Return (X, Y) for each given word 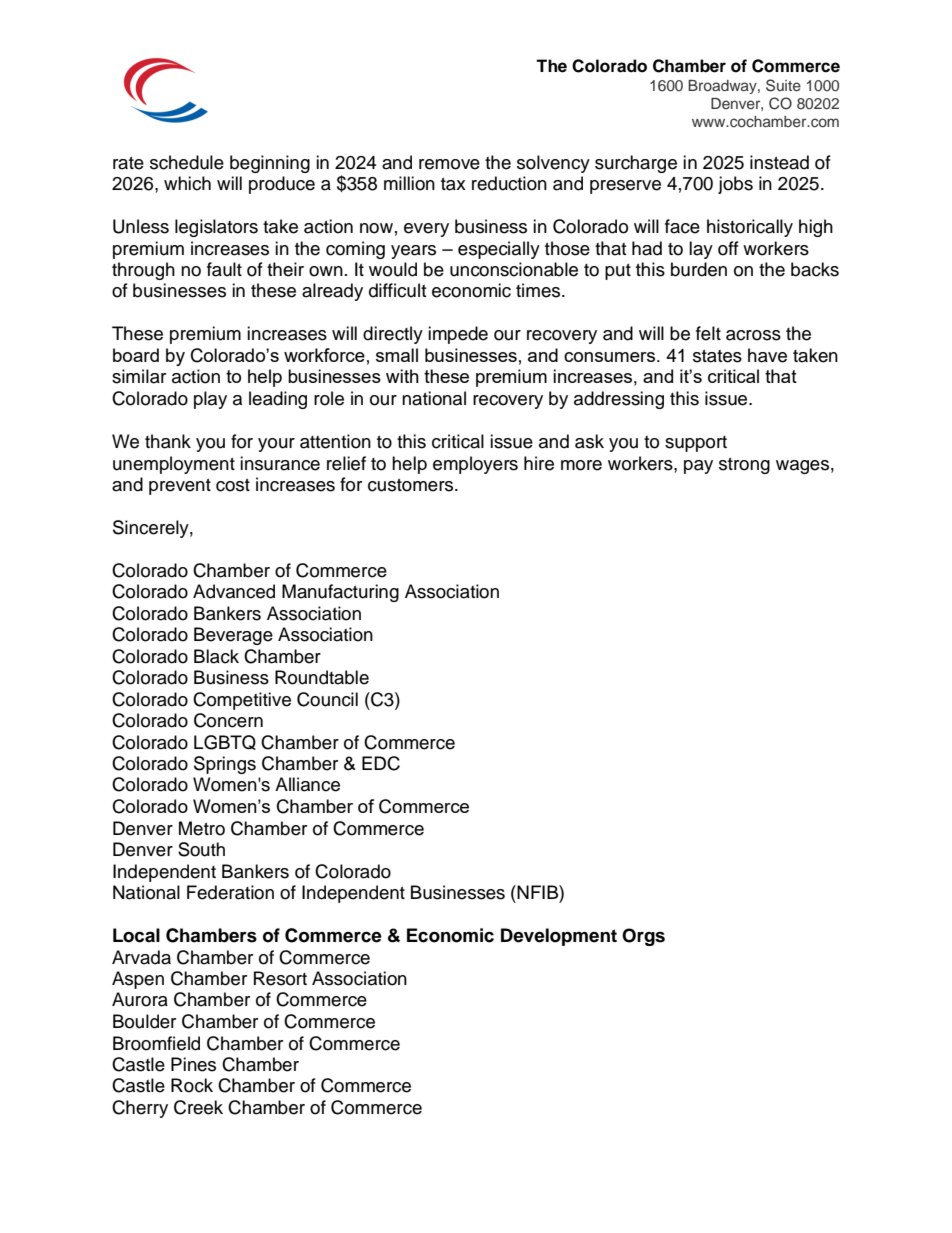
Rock (192, 1085)
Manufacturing (340, 593)
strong (744, 466)
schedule (187, 162)
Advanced (234, 591)
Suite (783, 85)
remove (449, 164)
